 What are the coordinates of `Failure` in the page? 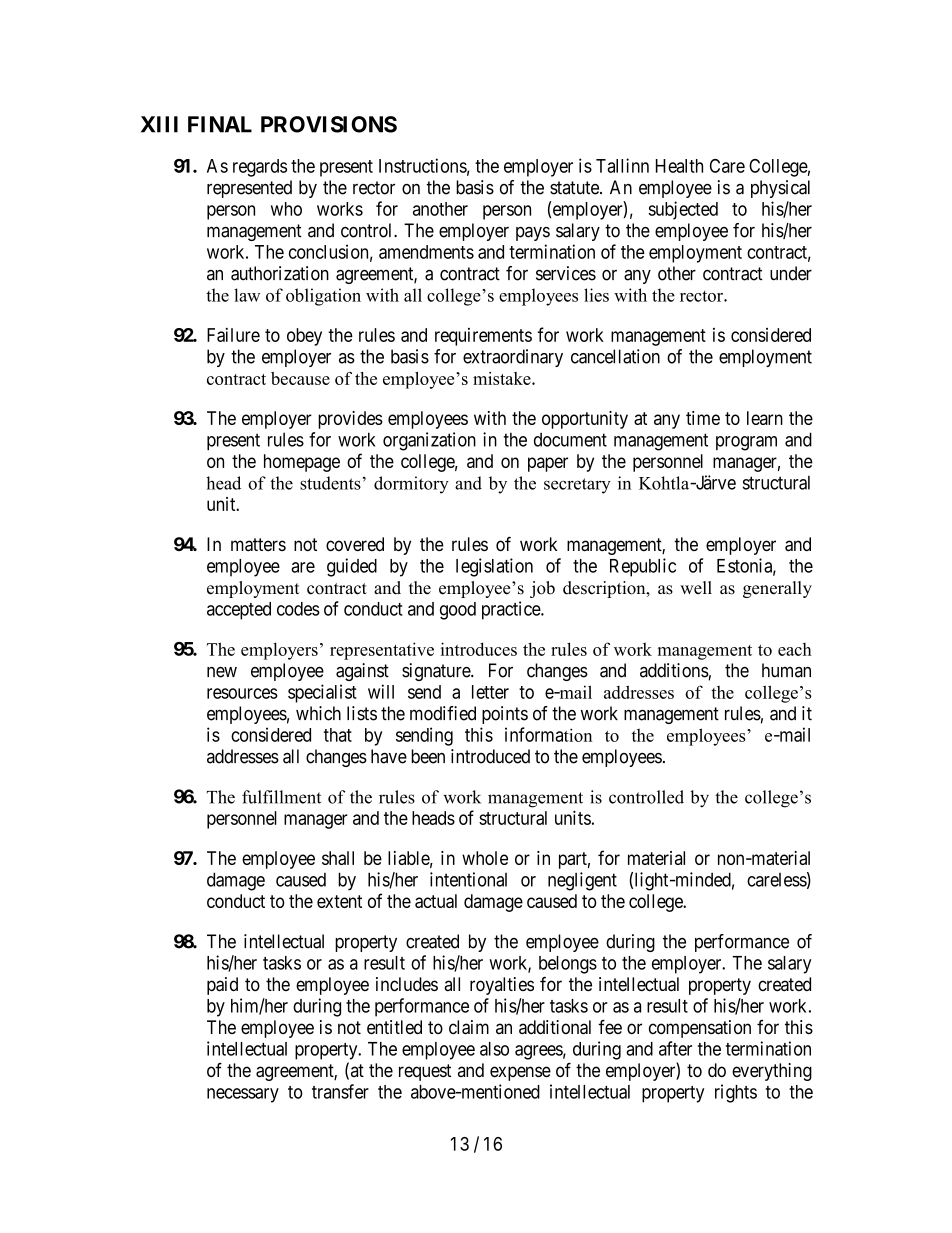 It's located at (233, 335).
